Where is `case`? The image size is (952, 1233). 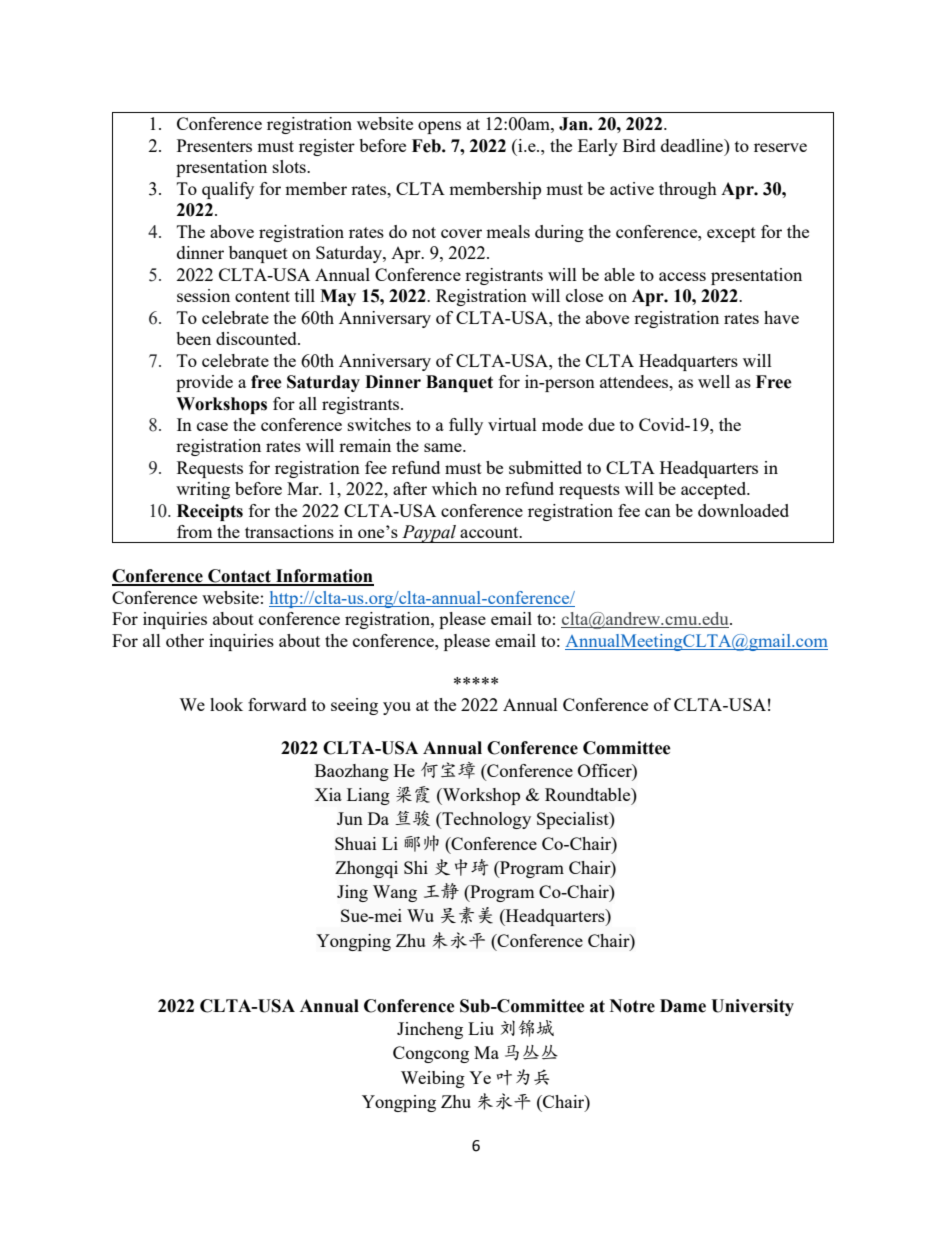
case is located at coordinates (212, 426).
